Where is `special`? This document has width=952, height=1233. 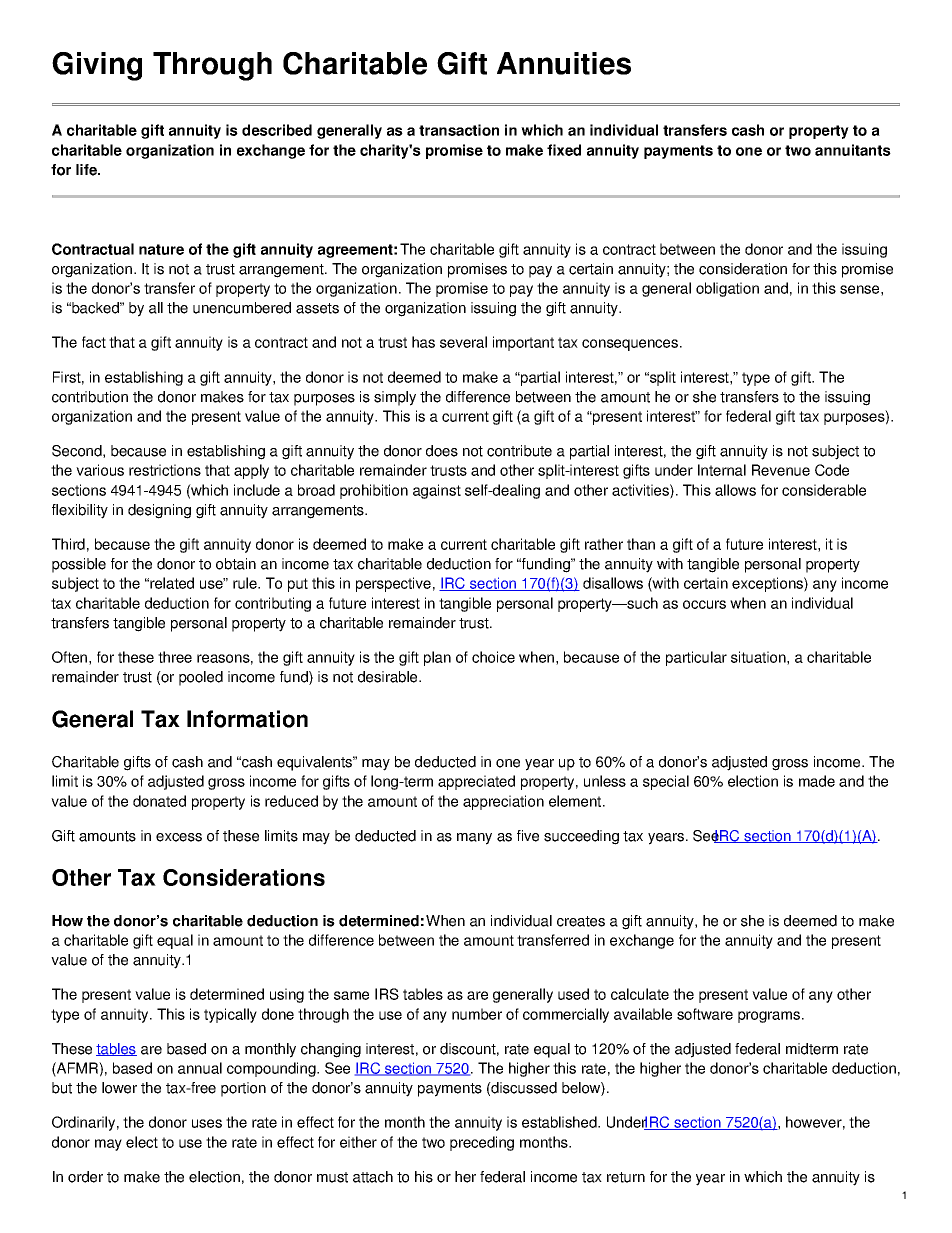 special is located at coordinates (666, 782).
